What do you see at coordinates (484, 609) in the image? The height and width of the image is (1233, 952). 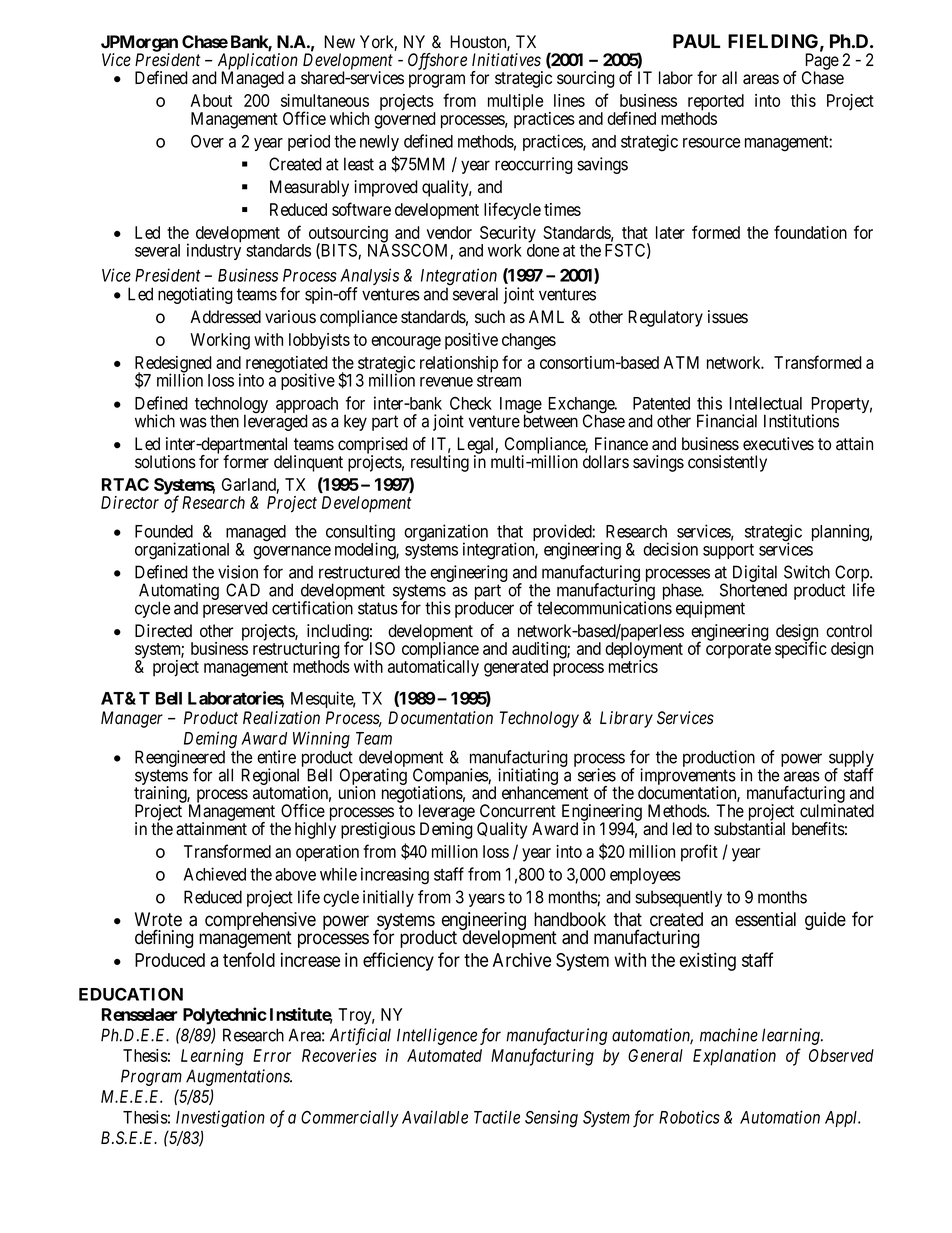 I see `producer` at bounding box center [484, 609].
